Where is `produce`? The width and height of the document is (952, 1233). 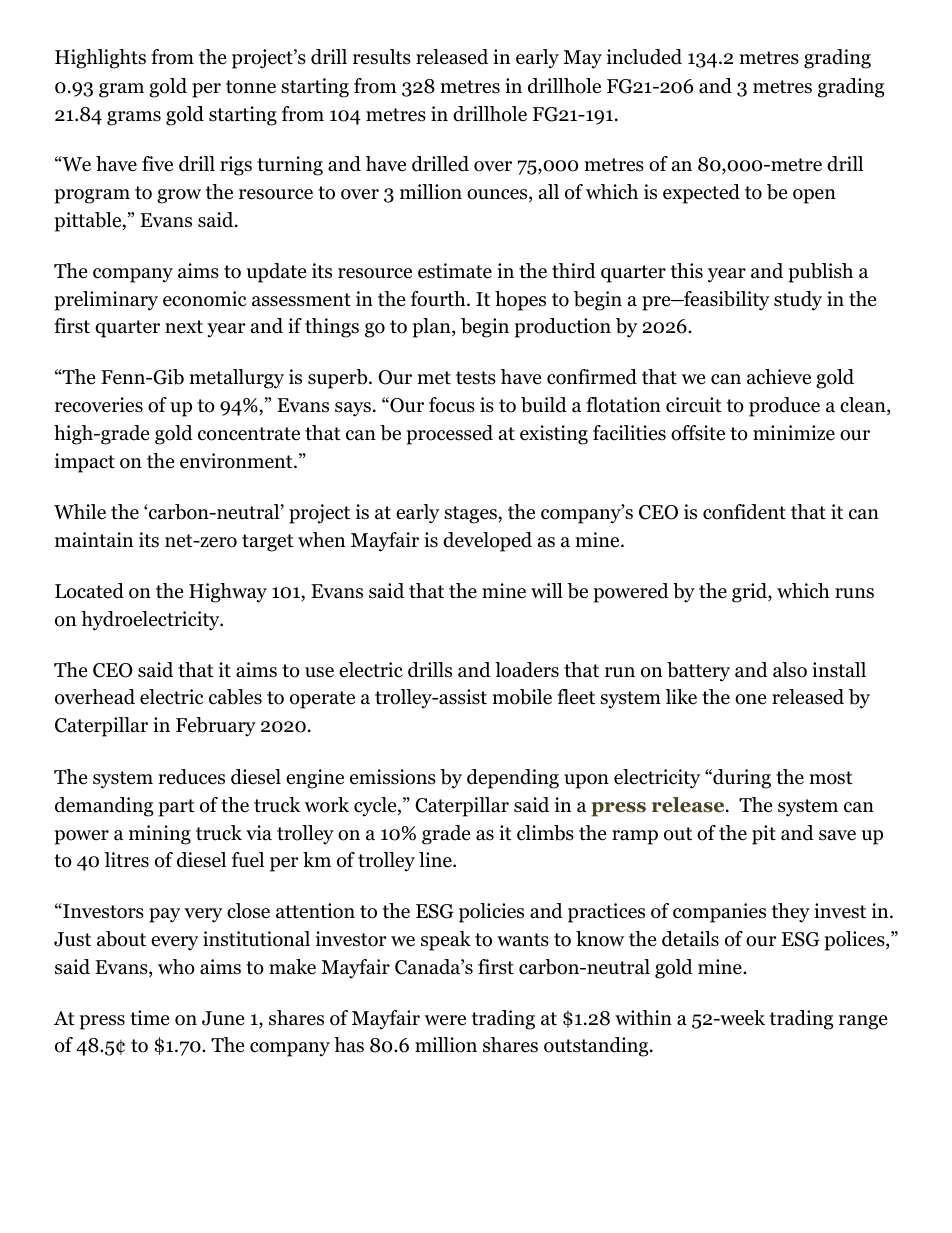
produce is located at coordinates (784, 407).
